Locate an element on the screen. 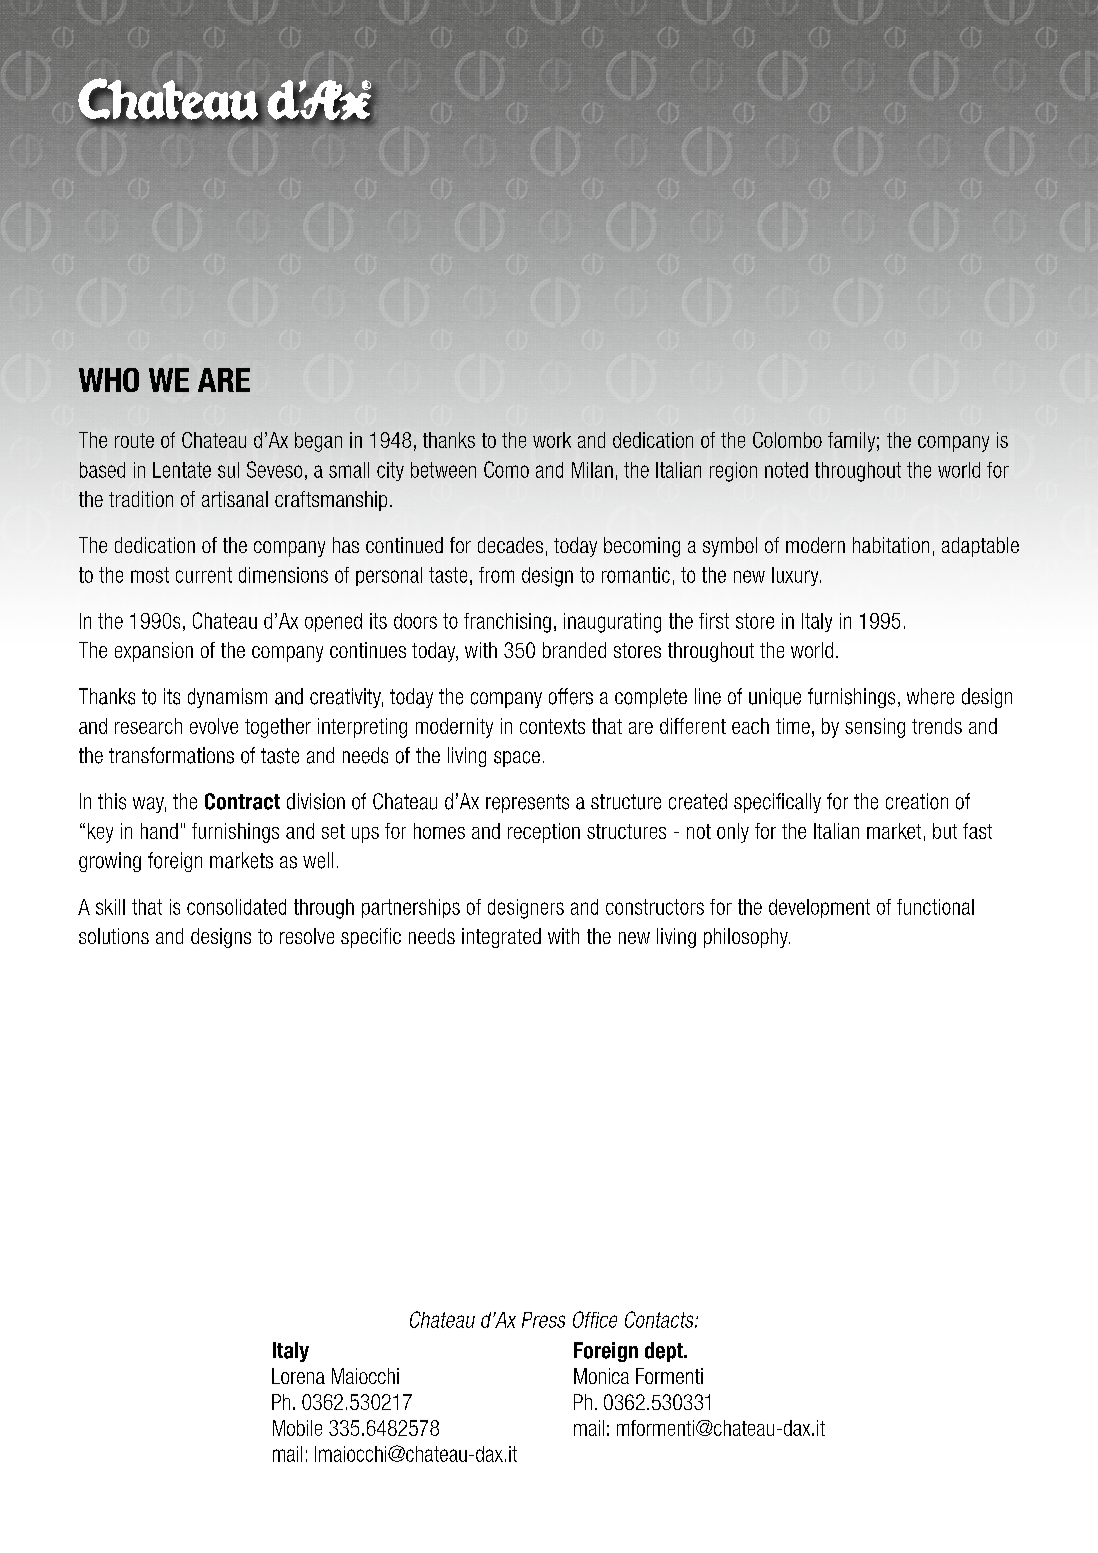 The image size is (1098, 1553). Lorena is located at coordinates (298, 1376).
